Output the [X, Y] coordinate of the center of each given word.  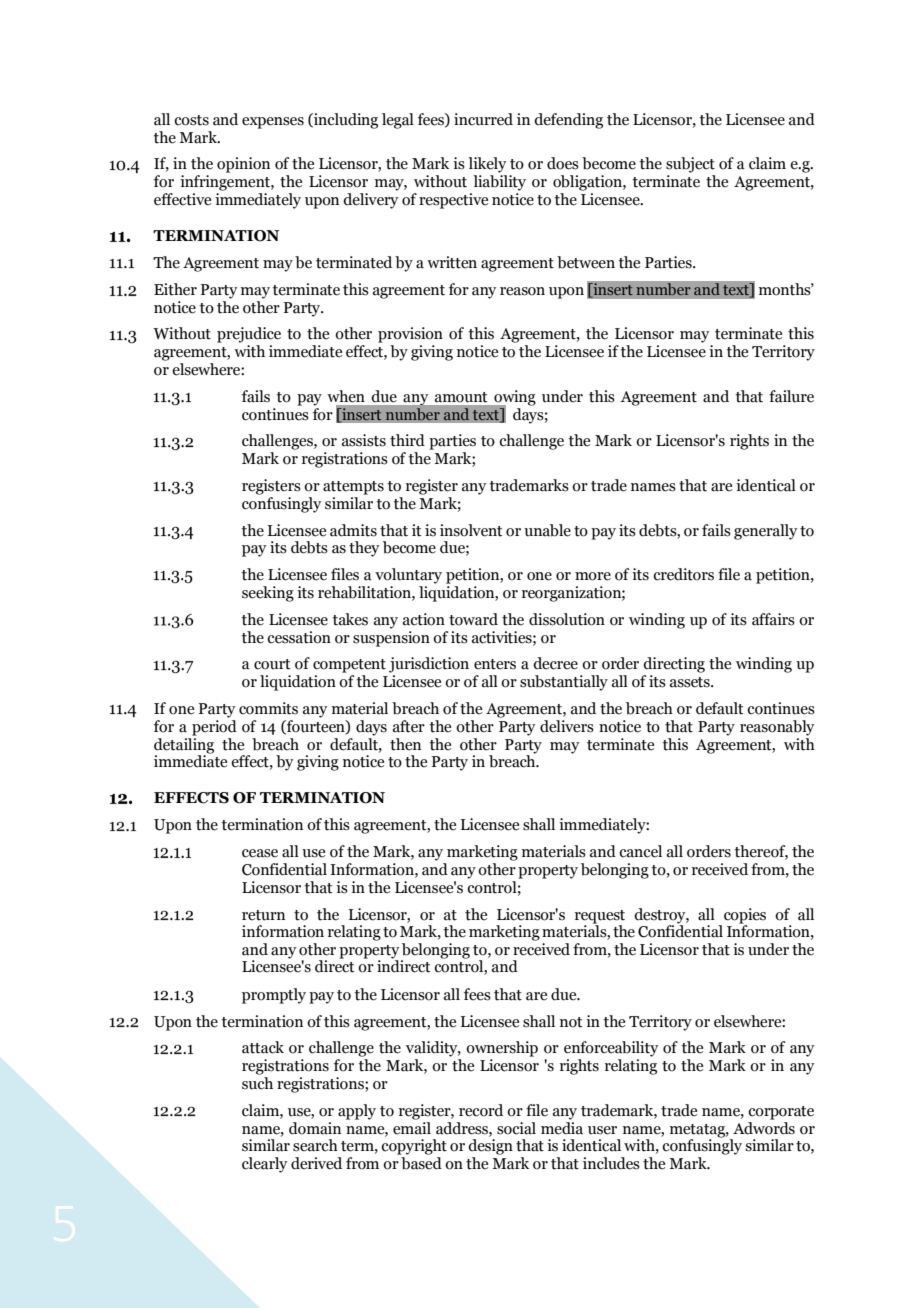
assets [691, 682]
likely [487, 165]
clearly [264, 1165]
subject [690, 165]
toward [473, 619]
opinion [243, 165]
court [272, 664]
